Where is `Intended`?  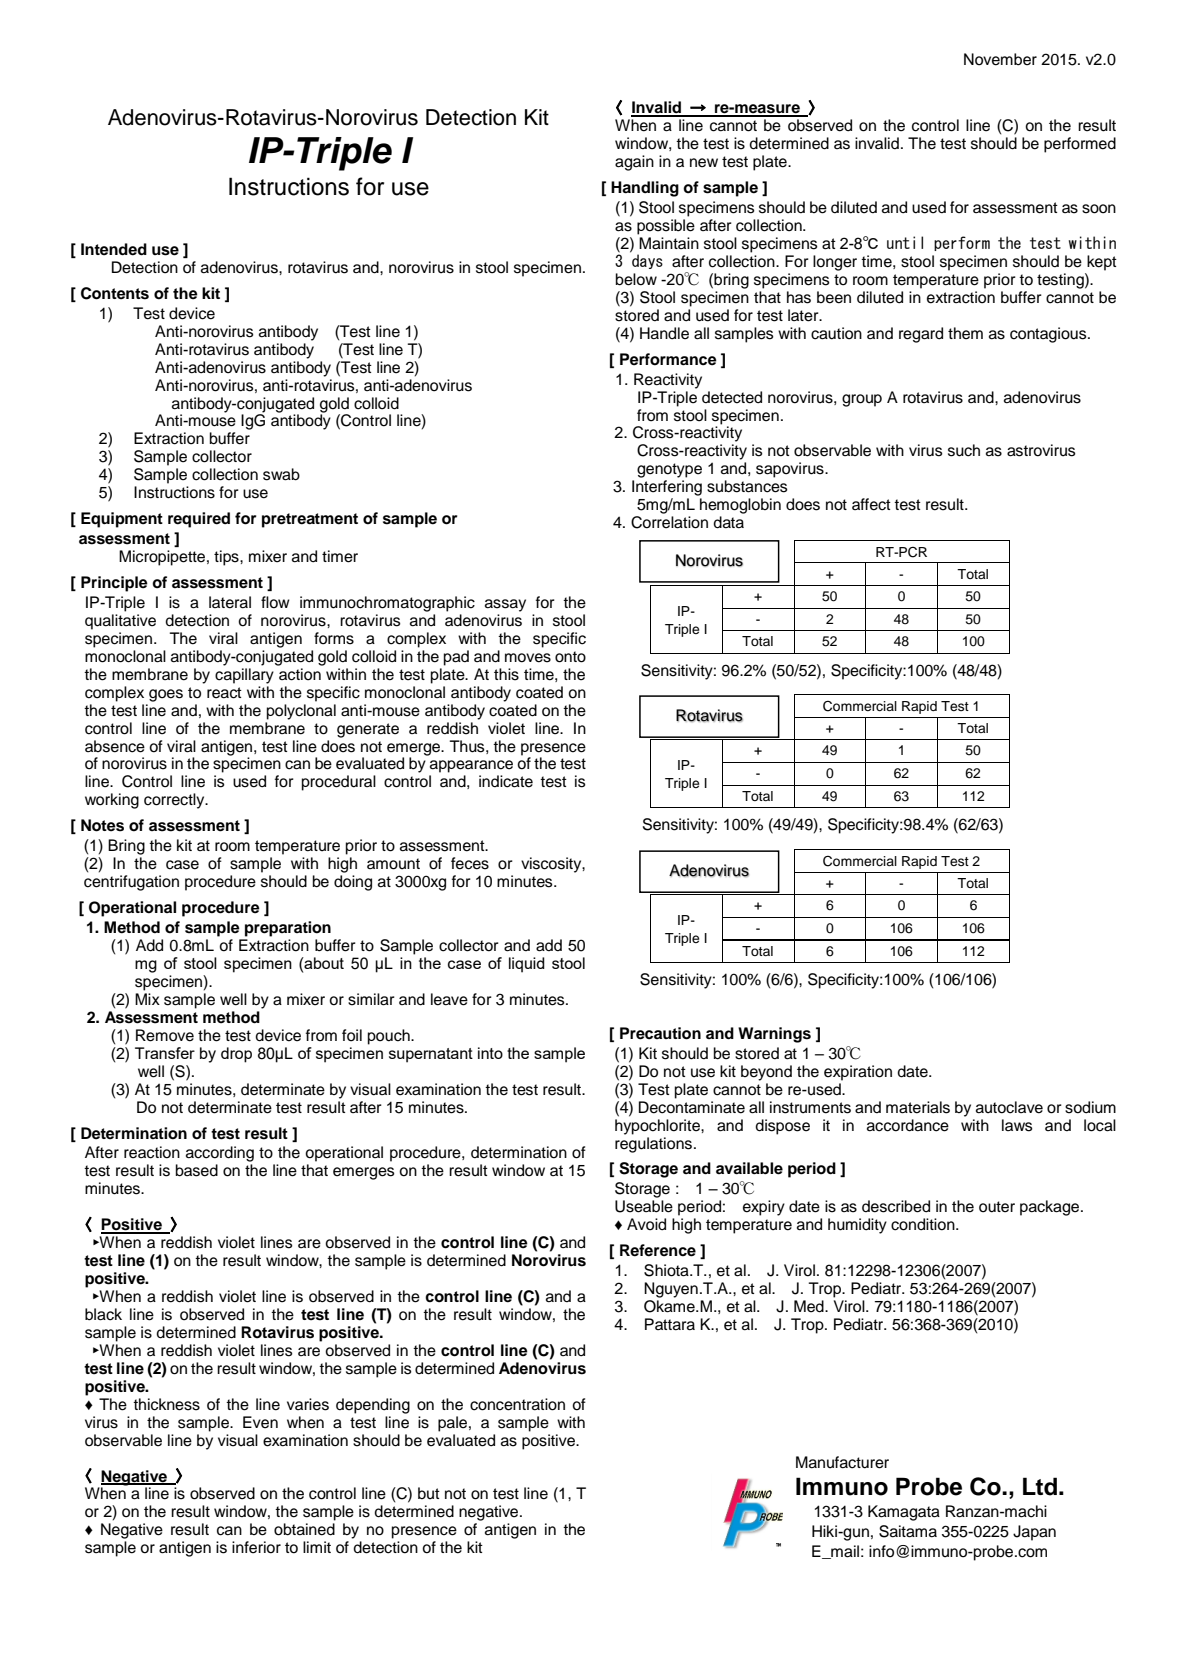
Intended is located at coordinates (114, 249).
